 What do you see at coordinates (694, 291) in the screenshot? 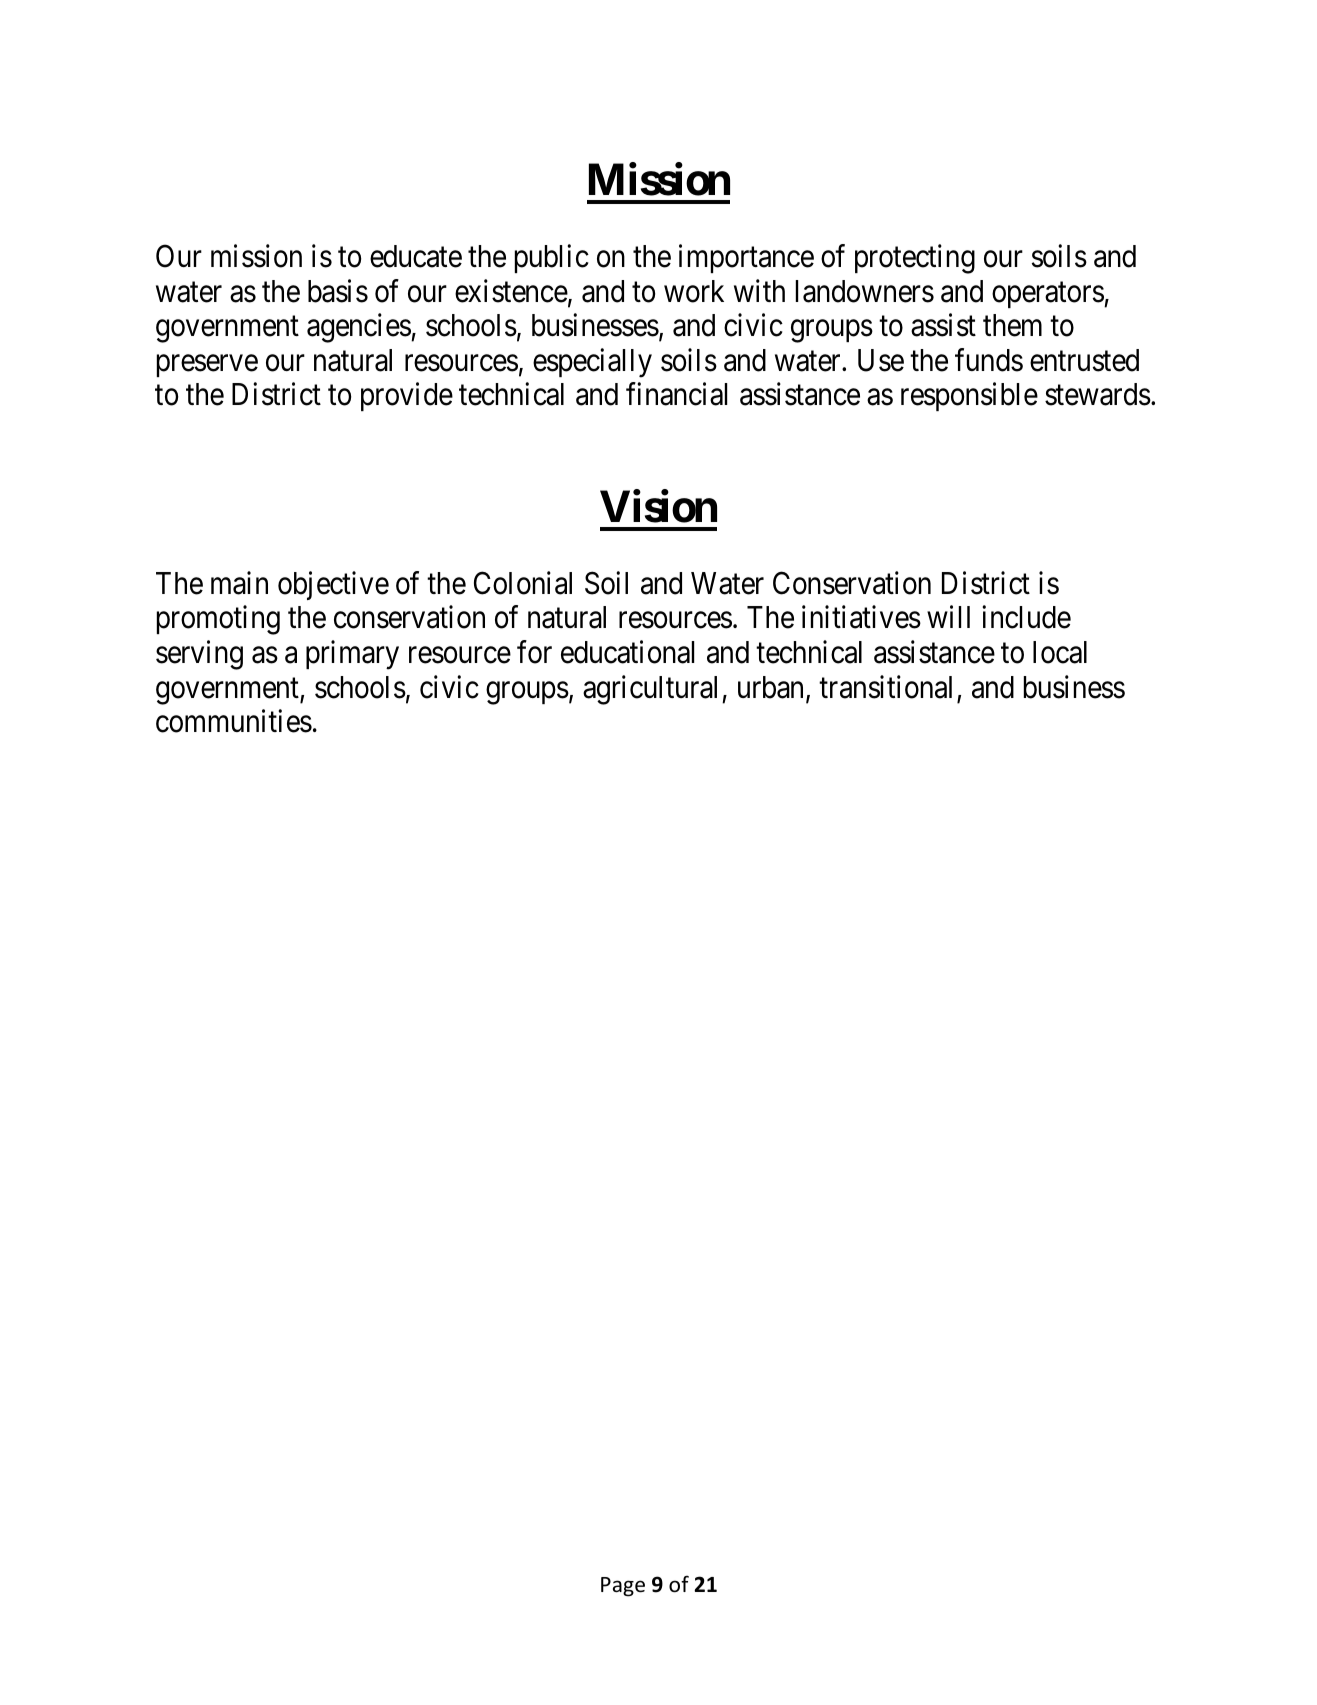
I see `work` at bounding box center [694, 291].
